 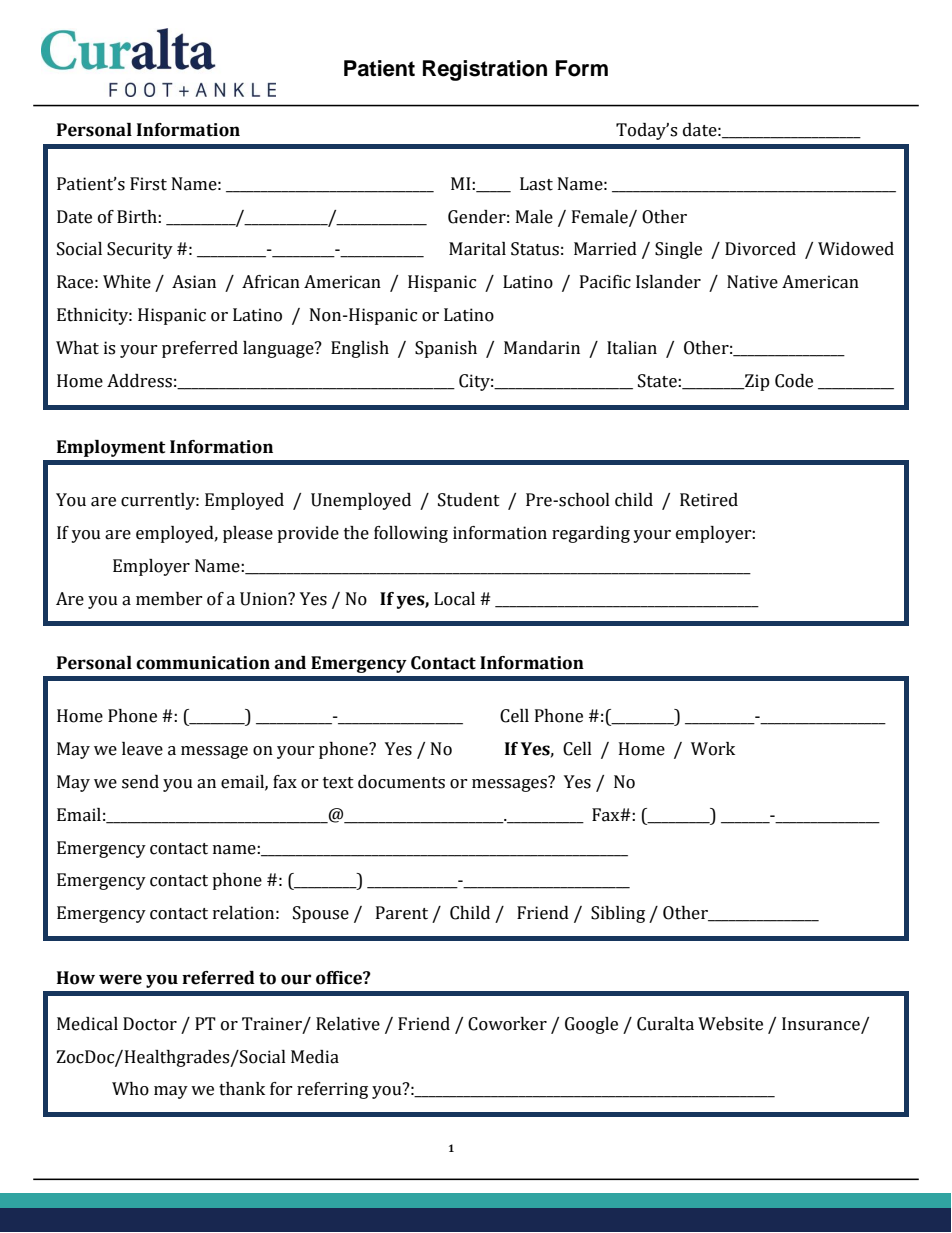 What do you see at coordinates (760, 249) in the screenshot?
I see `Divorced` at bounding box center [760, 249].
